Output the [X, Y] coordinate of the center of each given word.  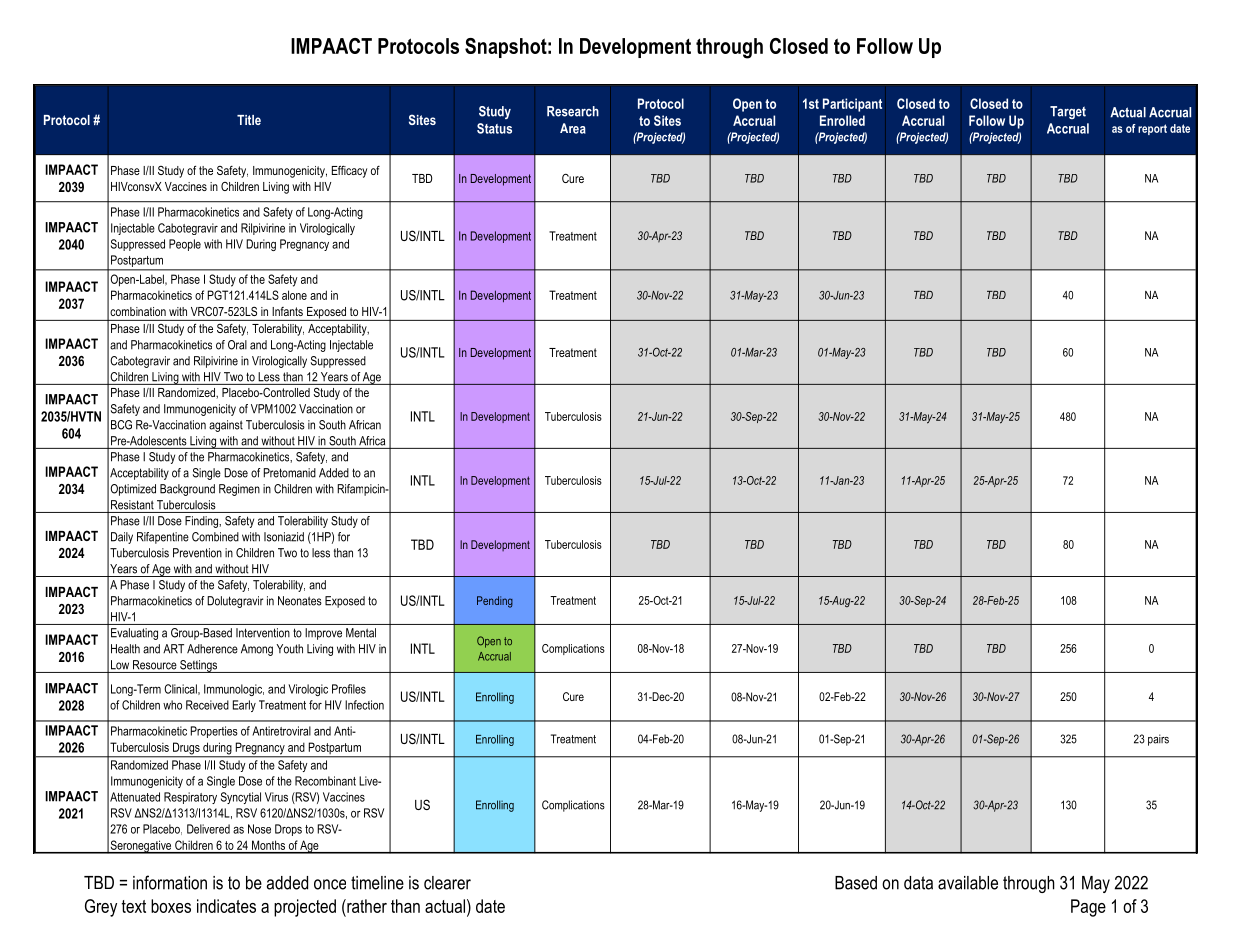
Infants [288, 311]
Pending [495, 602]
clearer [447, 883]
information [170, 882]
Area [573, 128]
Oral [237, 345]
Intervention [263, 633]
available [968, 883]
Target [1068, 112]
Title [249, 120]
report [1152, 129]
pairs [1158, 740]
